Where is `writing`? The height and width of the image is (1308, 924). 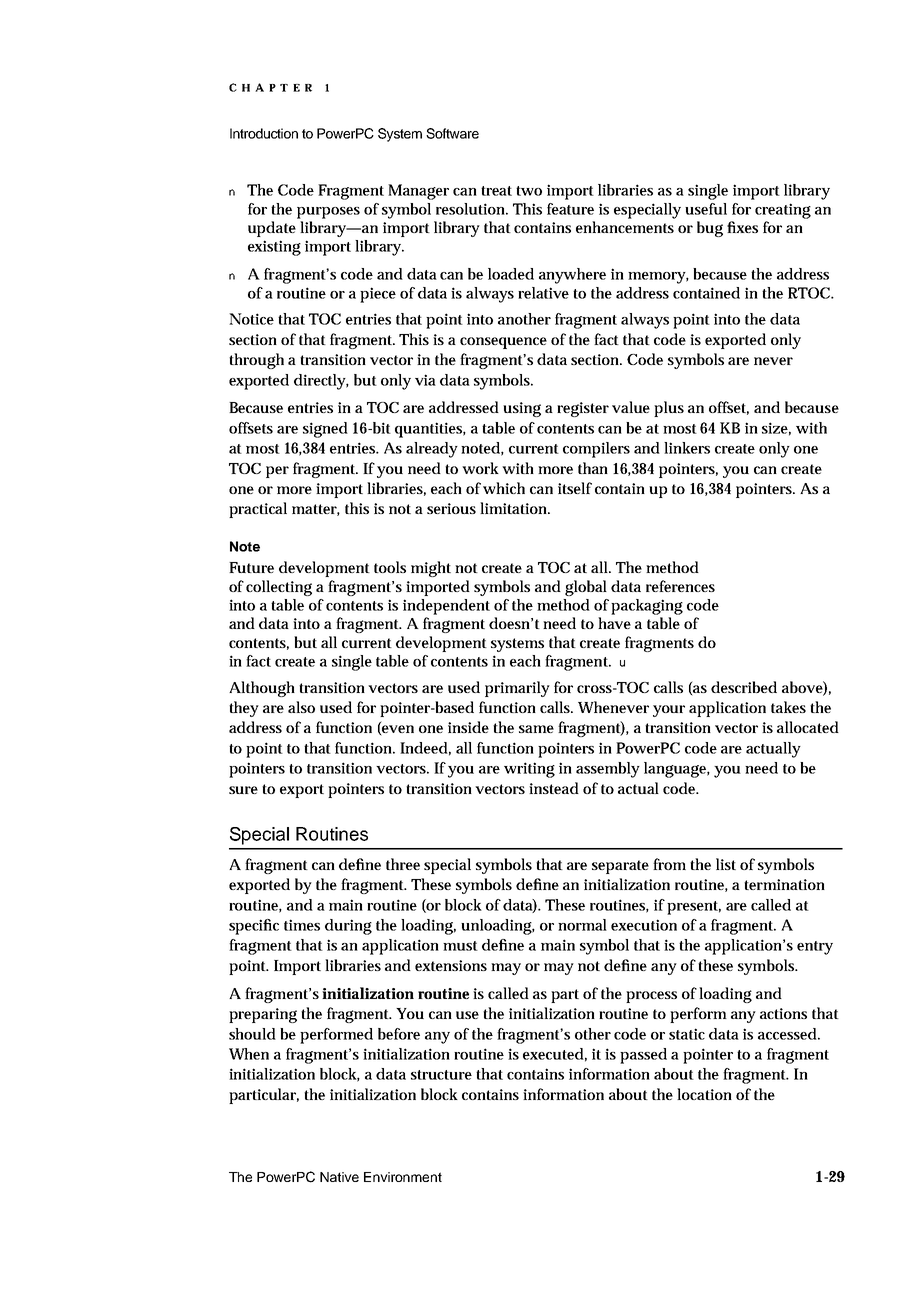
writing is located at coordinates (529, 770).
